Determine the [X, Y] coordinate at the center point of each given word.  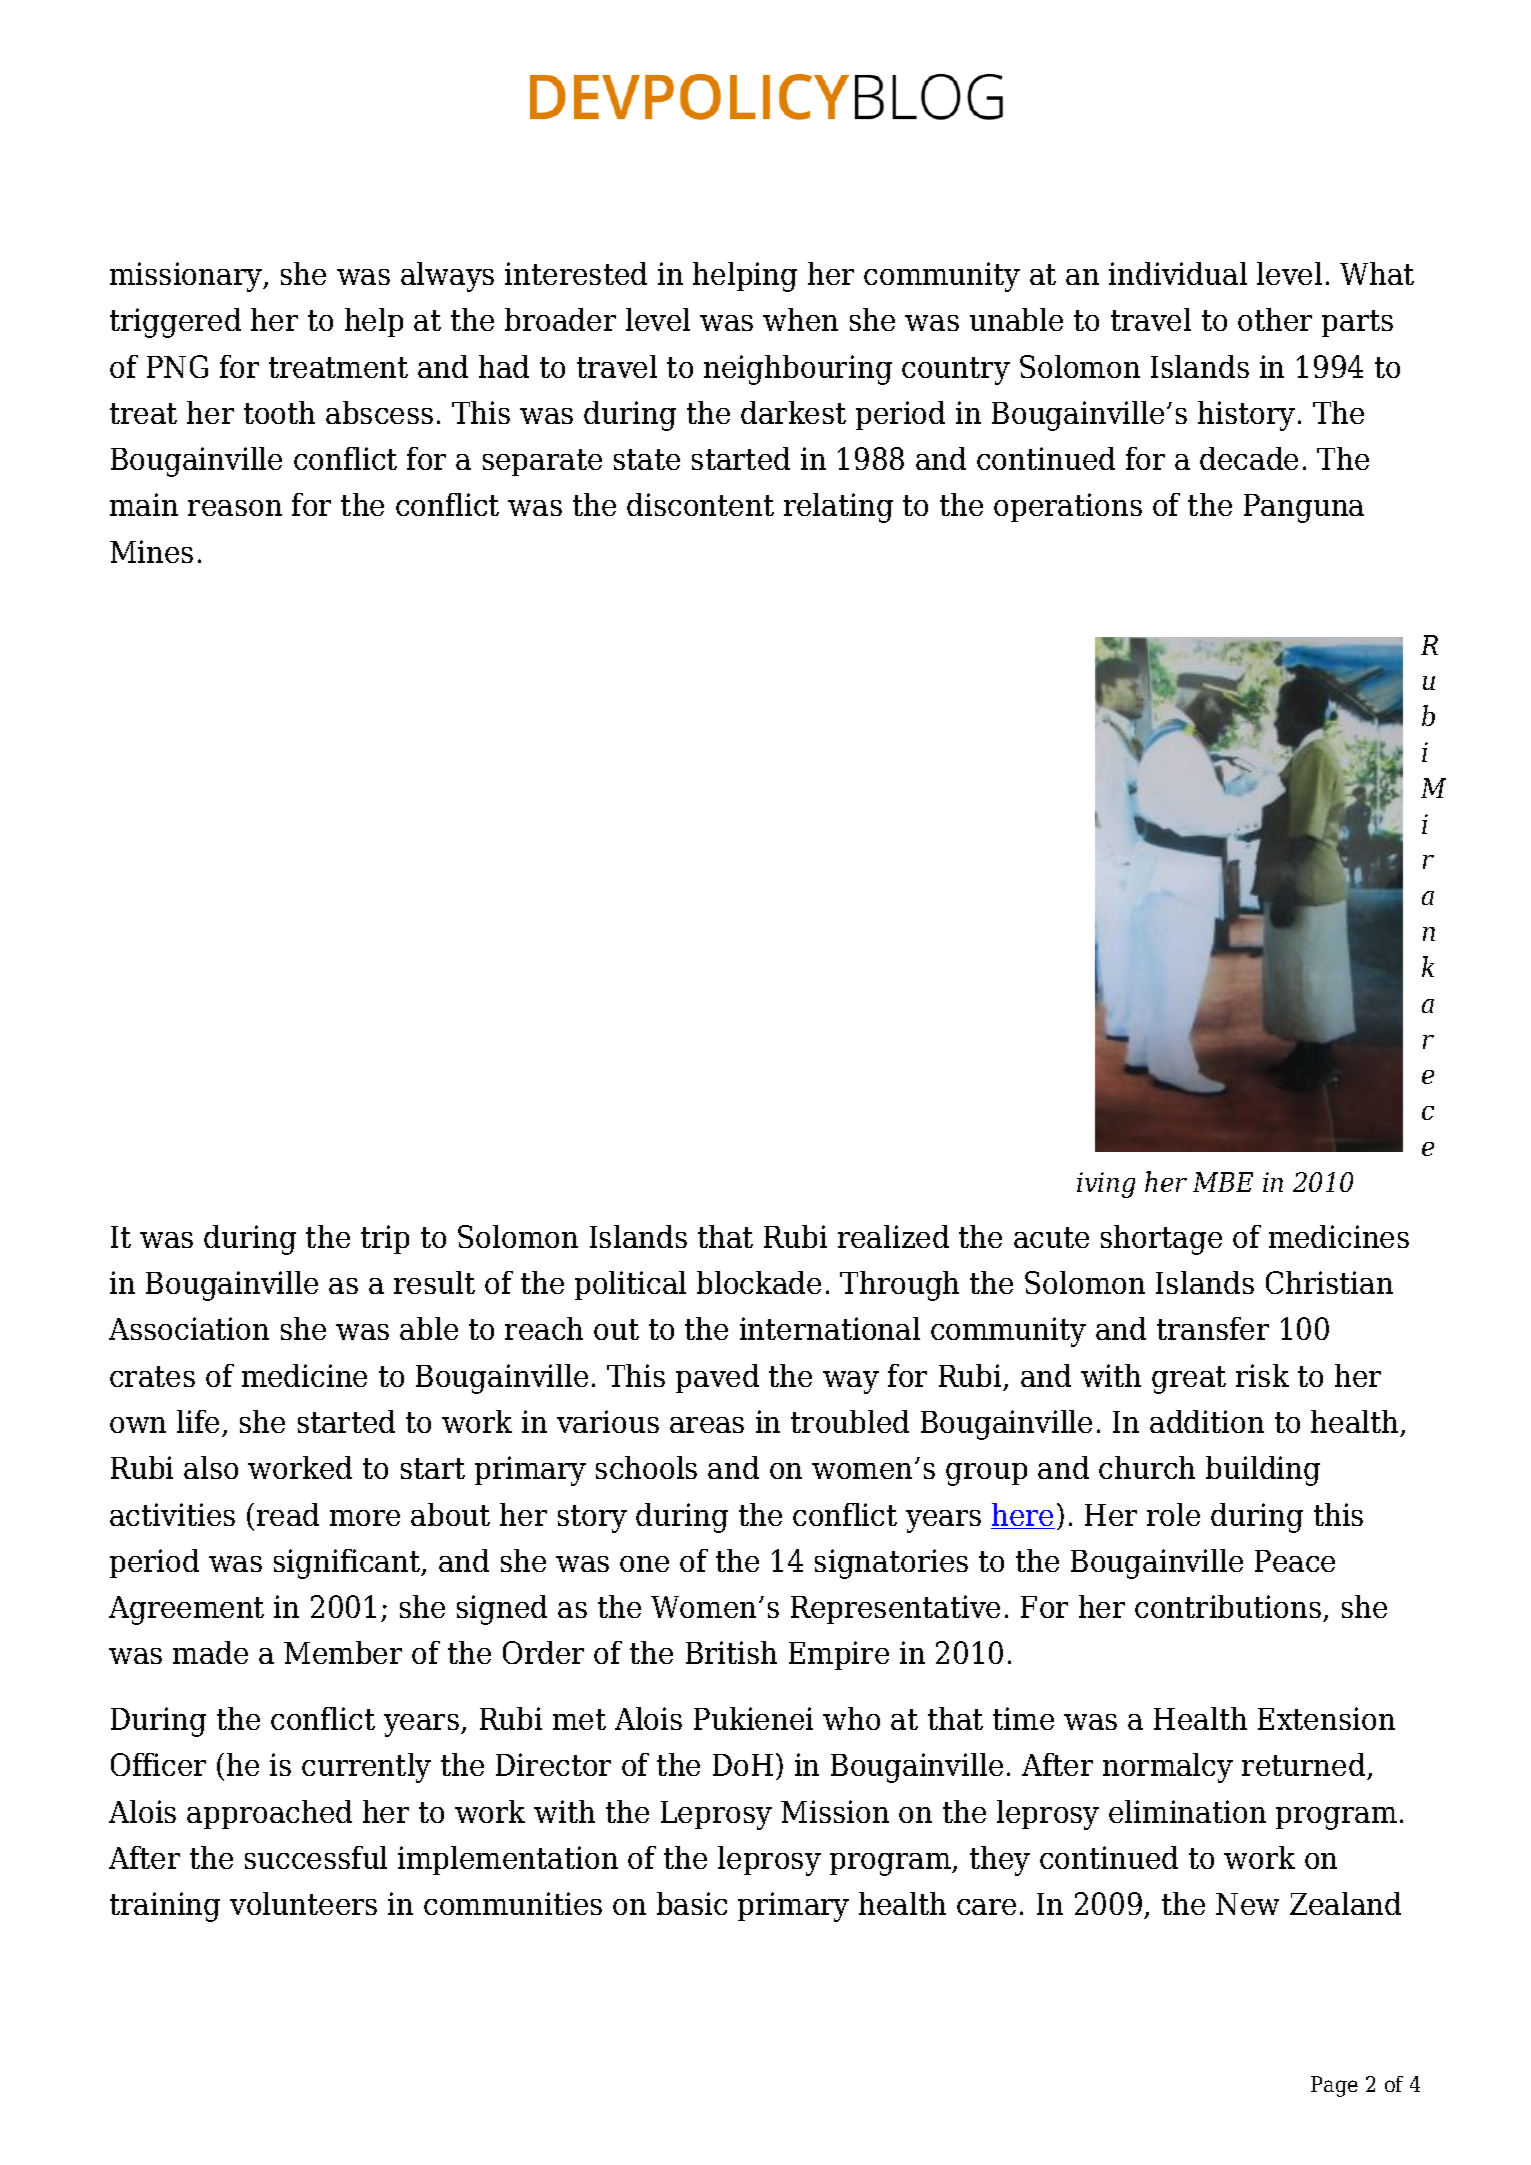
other [1275, 319]
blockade [759, 1282]
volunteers [303, 1903]
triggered [175, 323]
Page [1334, 2086]
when [800, 319]
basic [692, 1903]
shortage [1161, 1240]
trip [385, 1239]
